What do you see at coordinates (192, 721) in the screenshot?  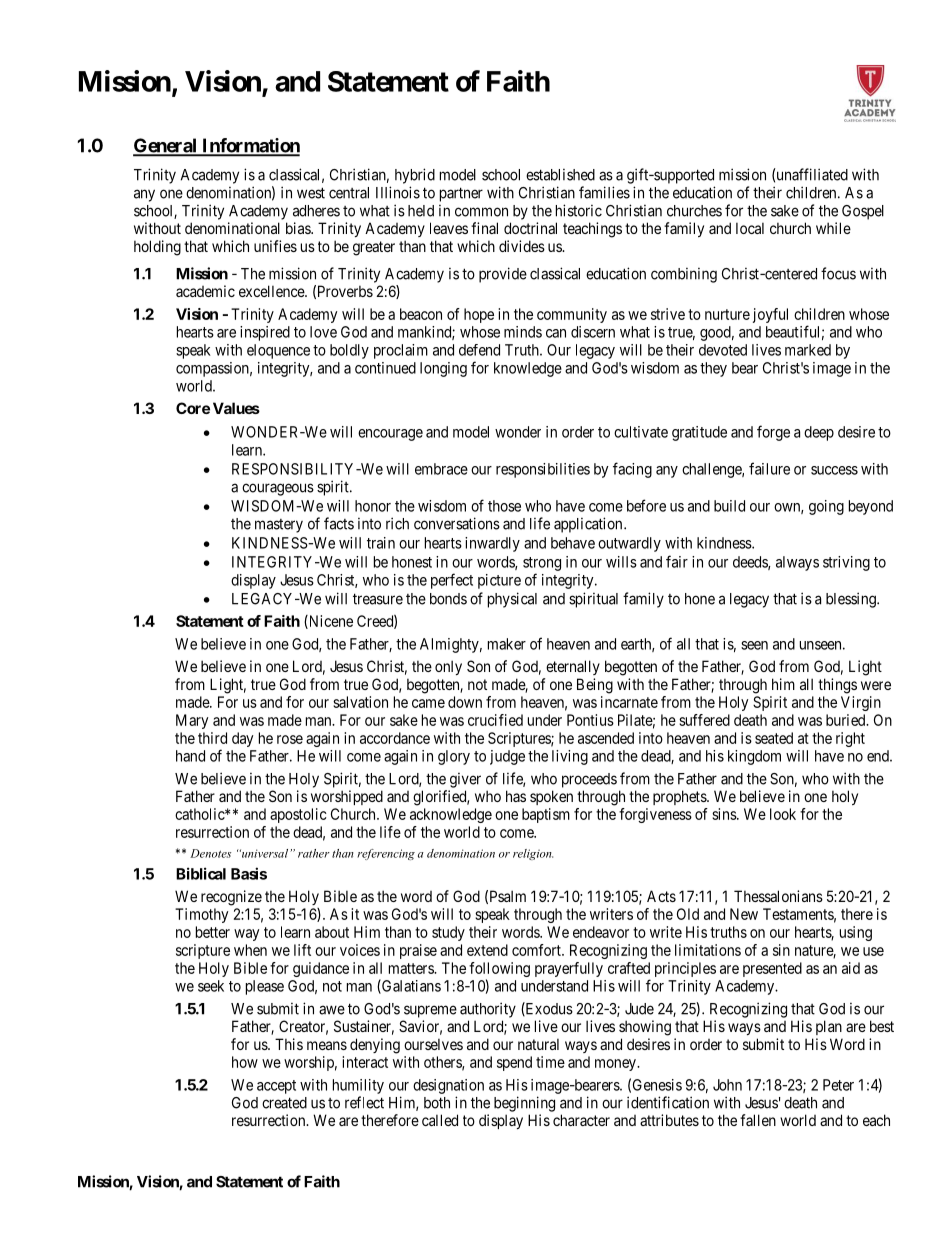 I see `Mary` at bounding box center [192, 721].
